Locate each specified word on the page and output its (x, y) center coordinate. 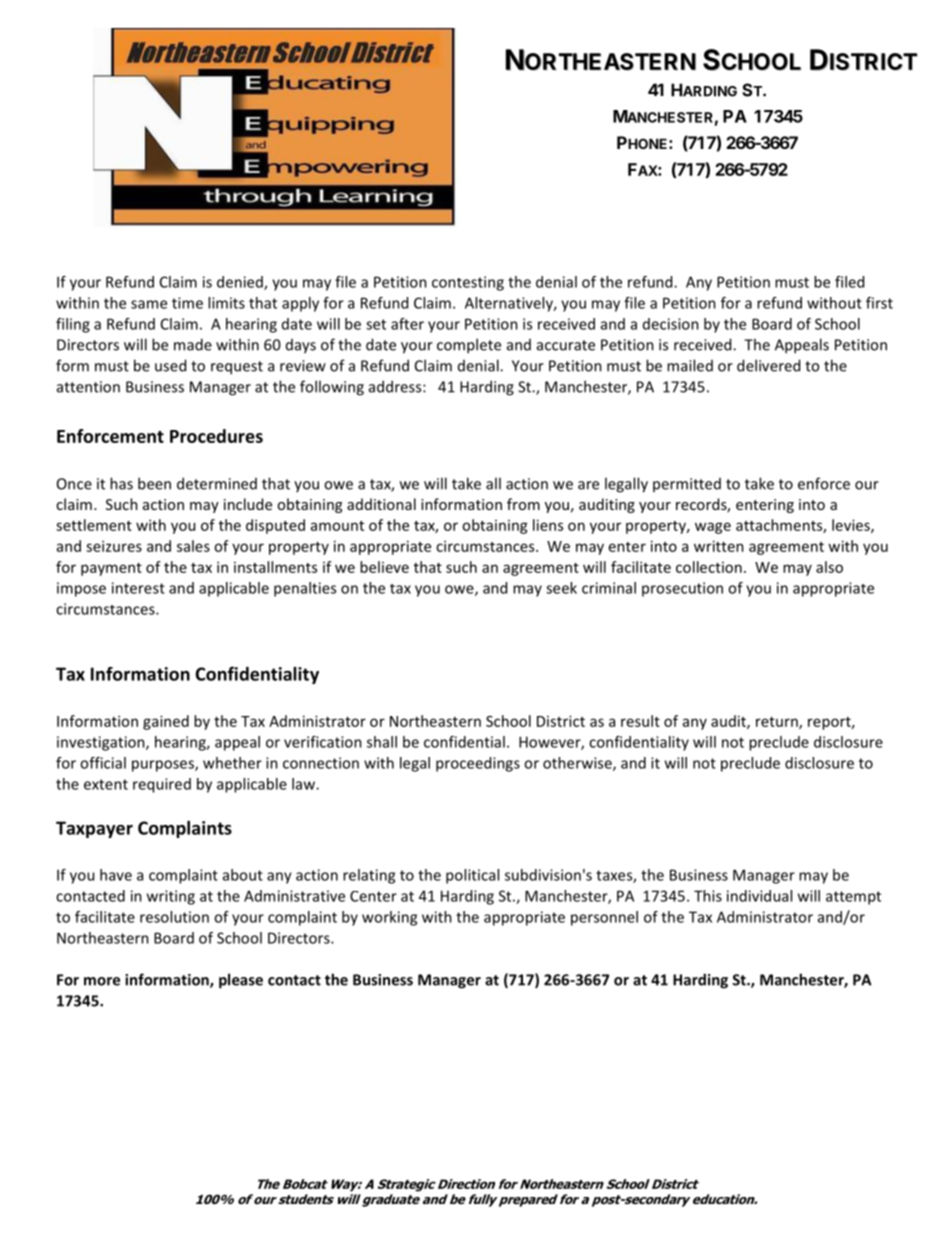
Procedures (216, 436)
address (396, 386)
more (102, 981)
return (778, 723)
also (829, 567)
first (879, 303)
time (187, 303)
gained (166, 722)
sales (193, 546)
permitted (687, 485)
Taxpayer (94, 829)
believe (384, 567)
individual (759, 896)
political (472, 876)
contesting (468, 283)
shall (382, 742)
